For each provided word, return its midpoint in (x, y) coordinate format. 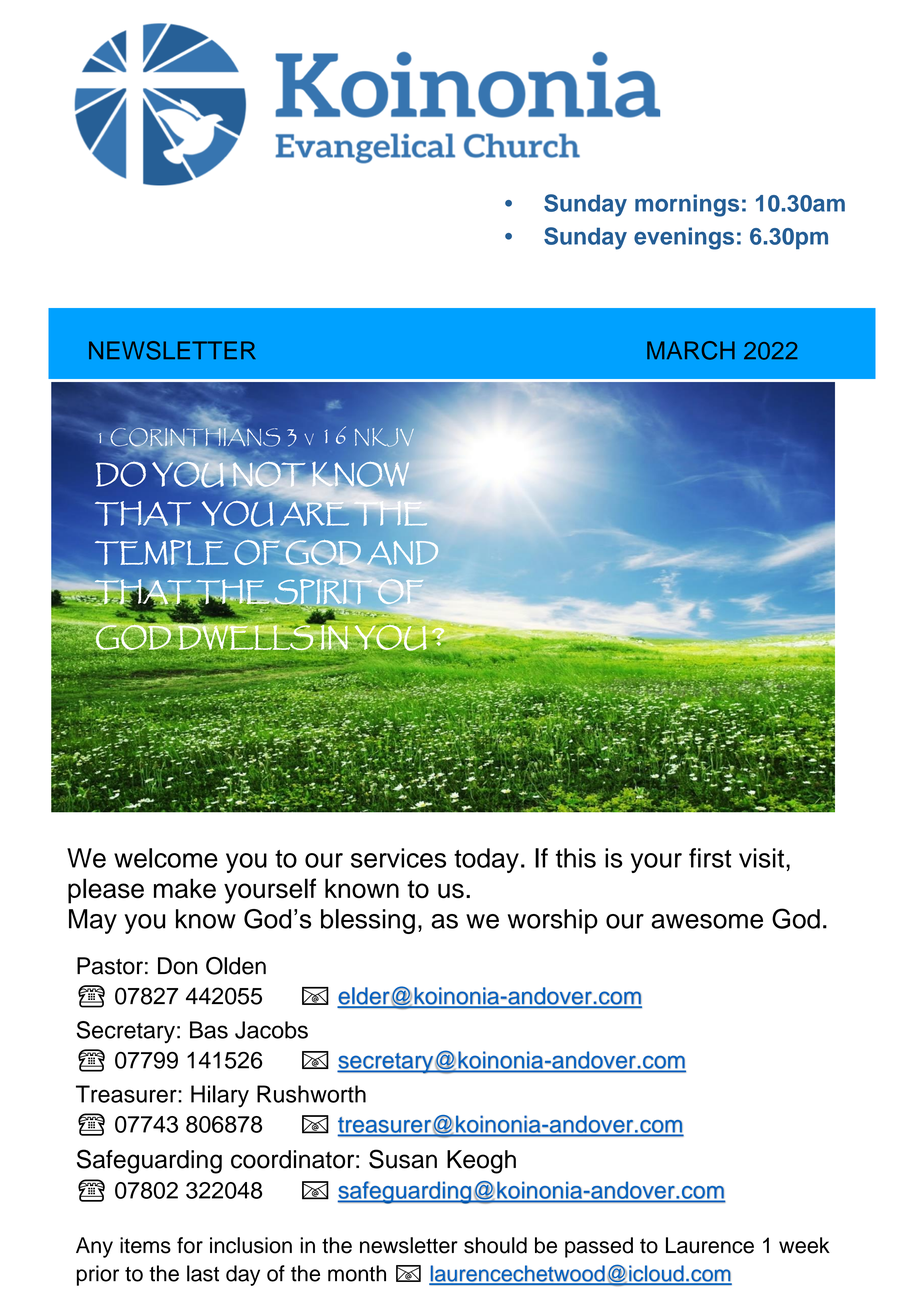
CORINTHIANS (195, 437)
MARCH (691, 350)
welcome (166, 858)
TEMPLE (161, 552)
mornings (687, 205)
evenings (684, 238)
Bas (209, 1030)
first (710, 858)
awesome (707, 921)
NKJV (385, 438)
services (398, 858)
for (190, 1245)
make (185, 888)
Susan (403, 1159)
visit (761, 858)
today (486, 860)
